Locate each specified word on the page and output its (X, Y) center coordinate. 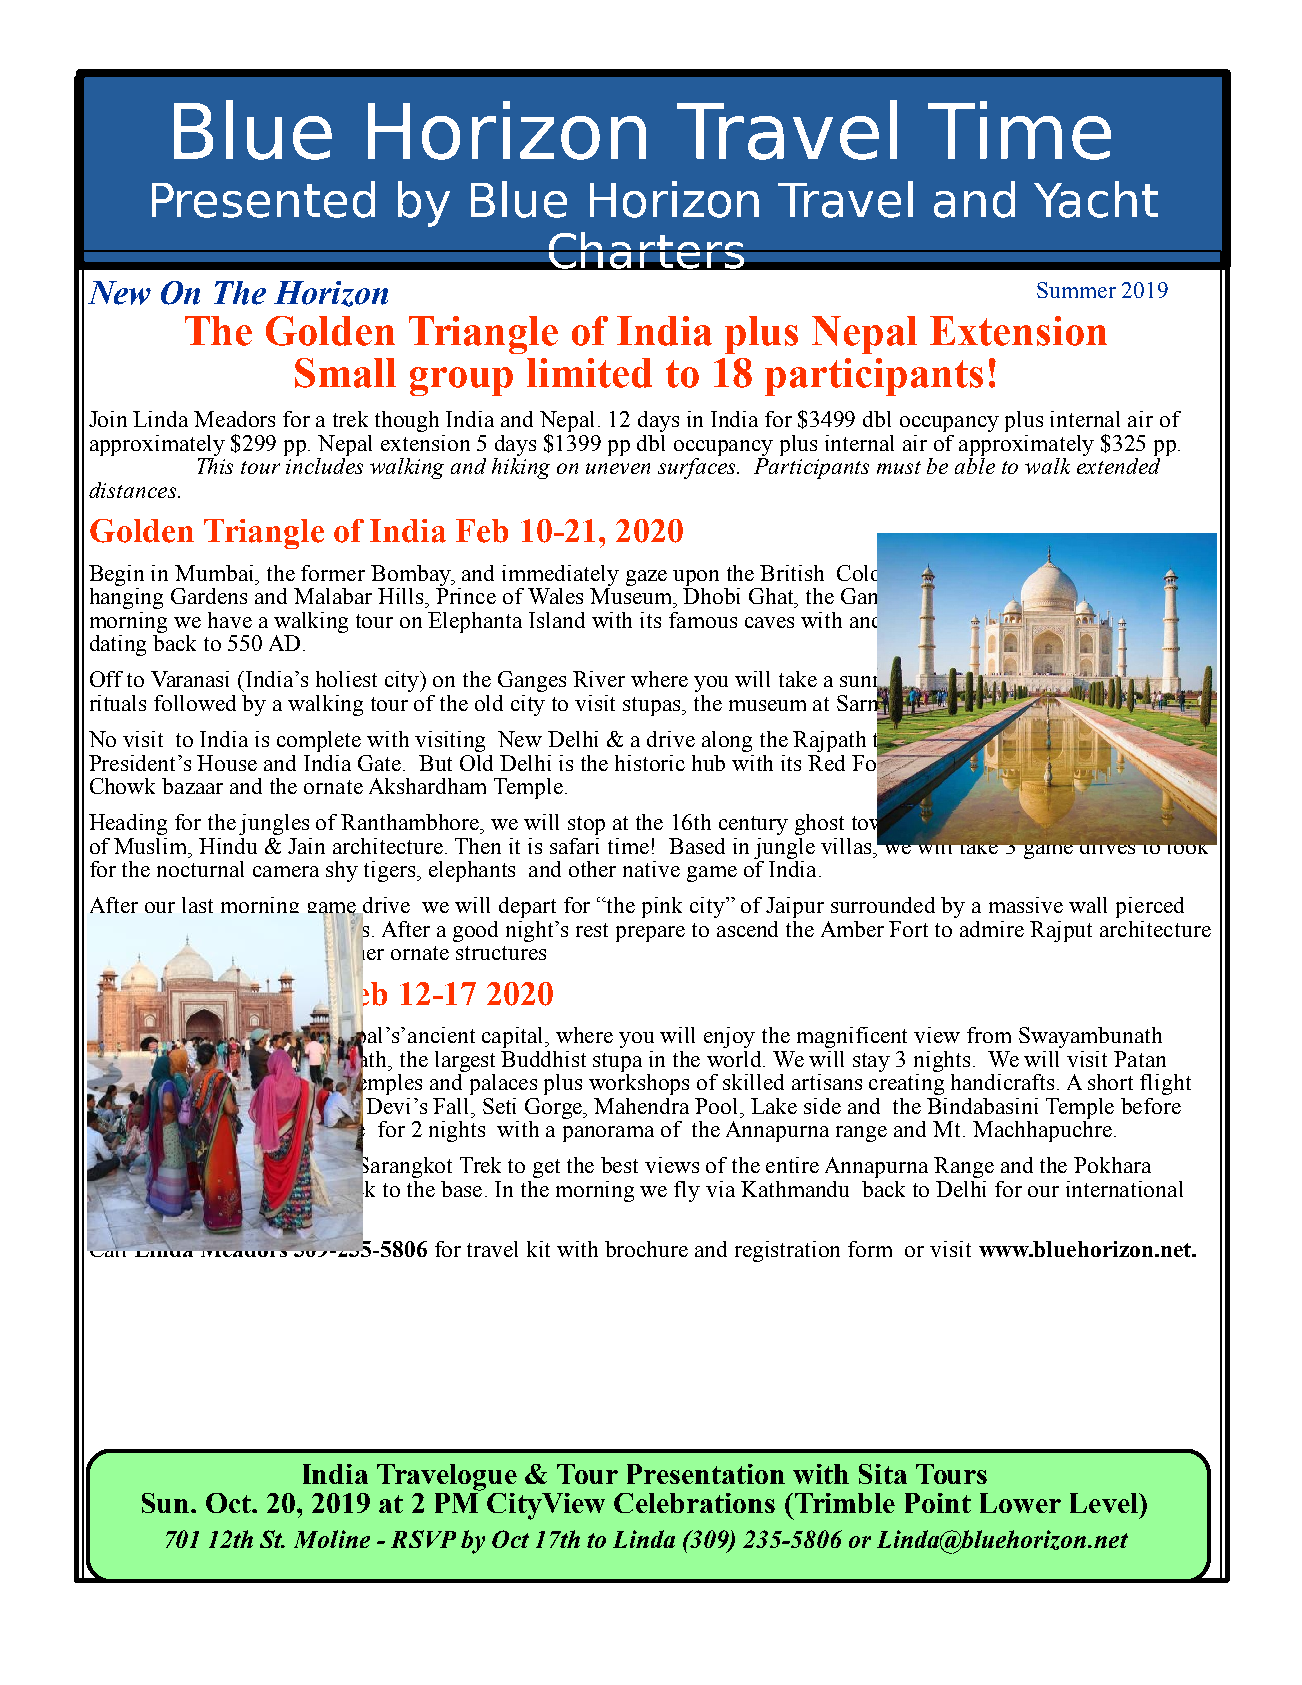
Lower (1020, 1503)
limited (589, 373)
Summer (1076, 290)
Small (345, 373)
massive (1026, 905)
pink (662, 907)
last (197, 905)
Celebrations (694, 1503)
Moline (332, 1539)
